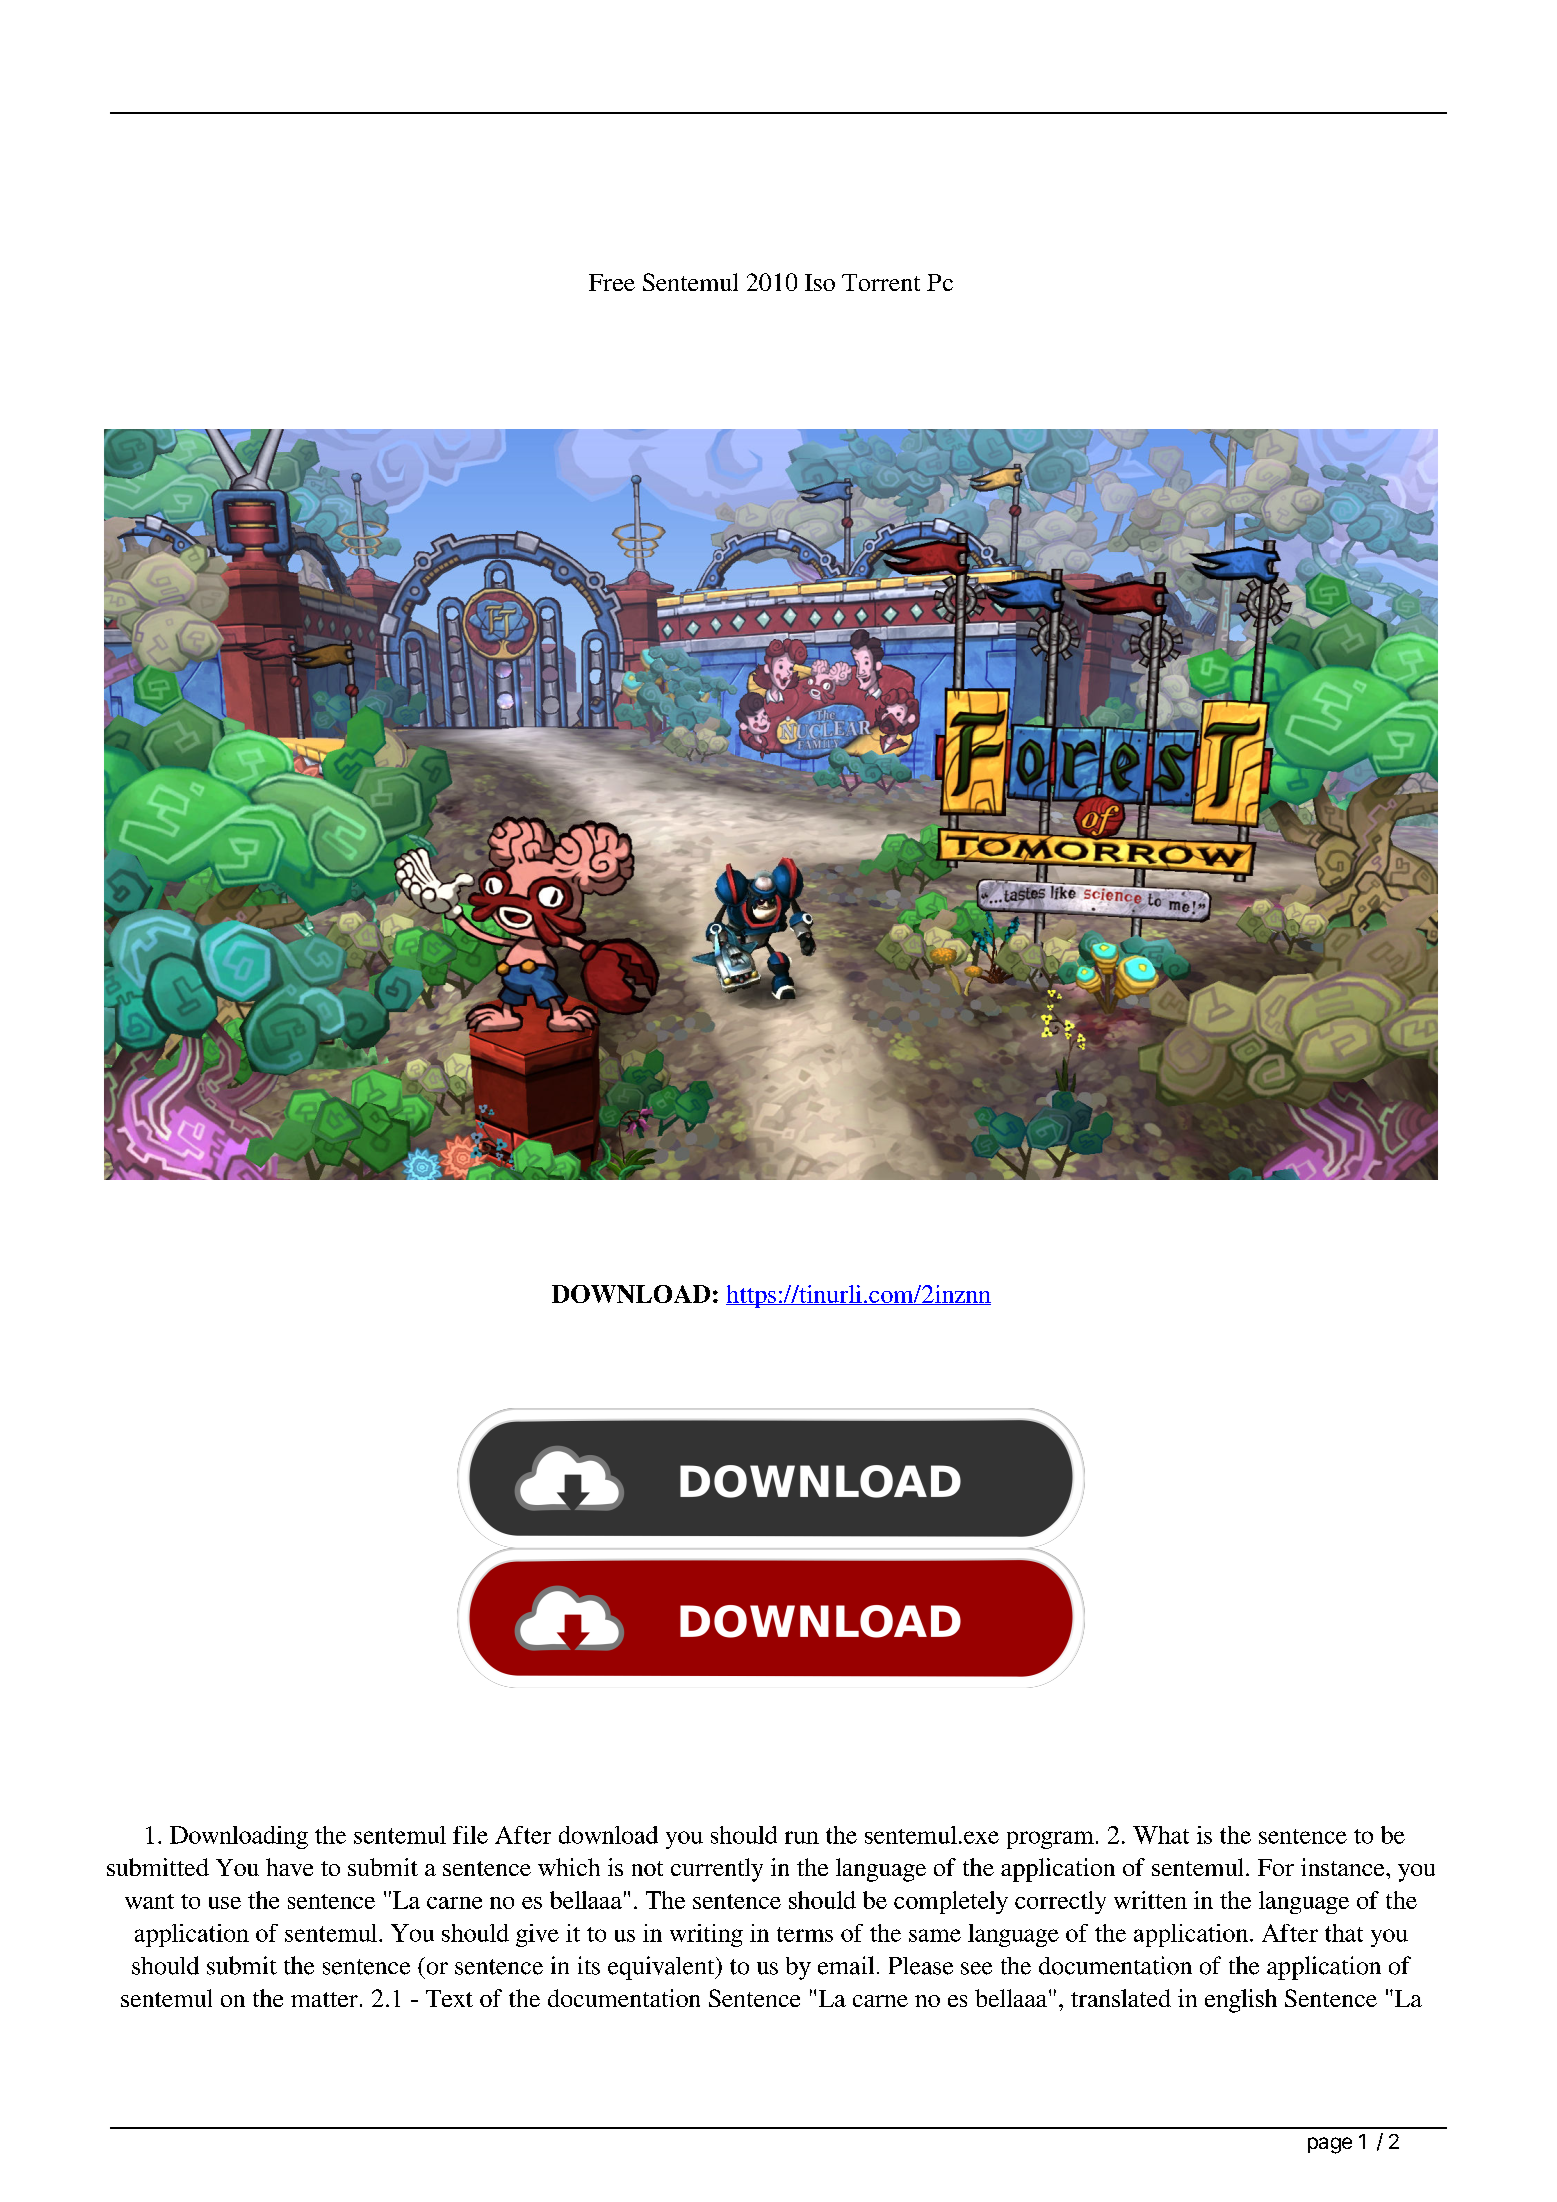 This image has width=1557, height=2202. What do you see at coordinates (225, 1903) in the image?
I see `use` at bounding box center [225, 1903].
